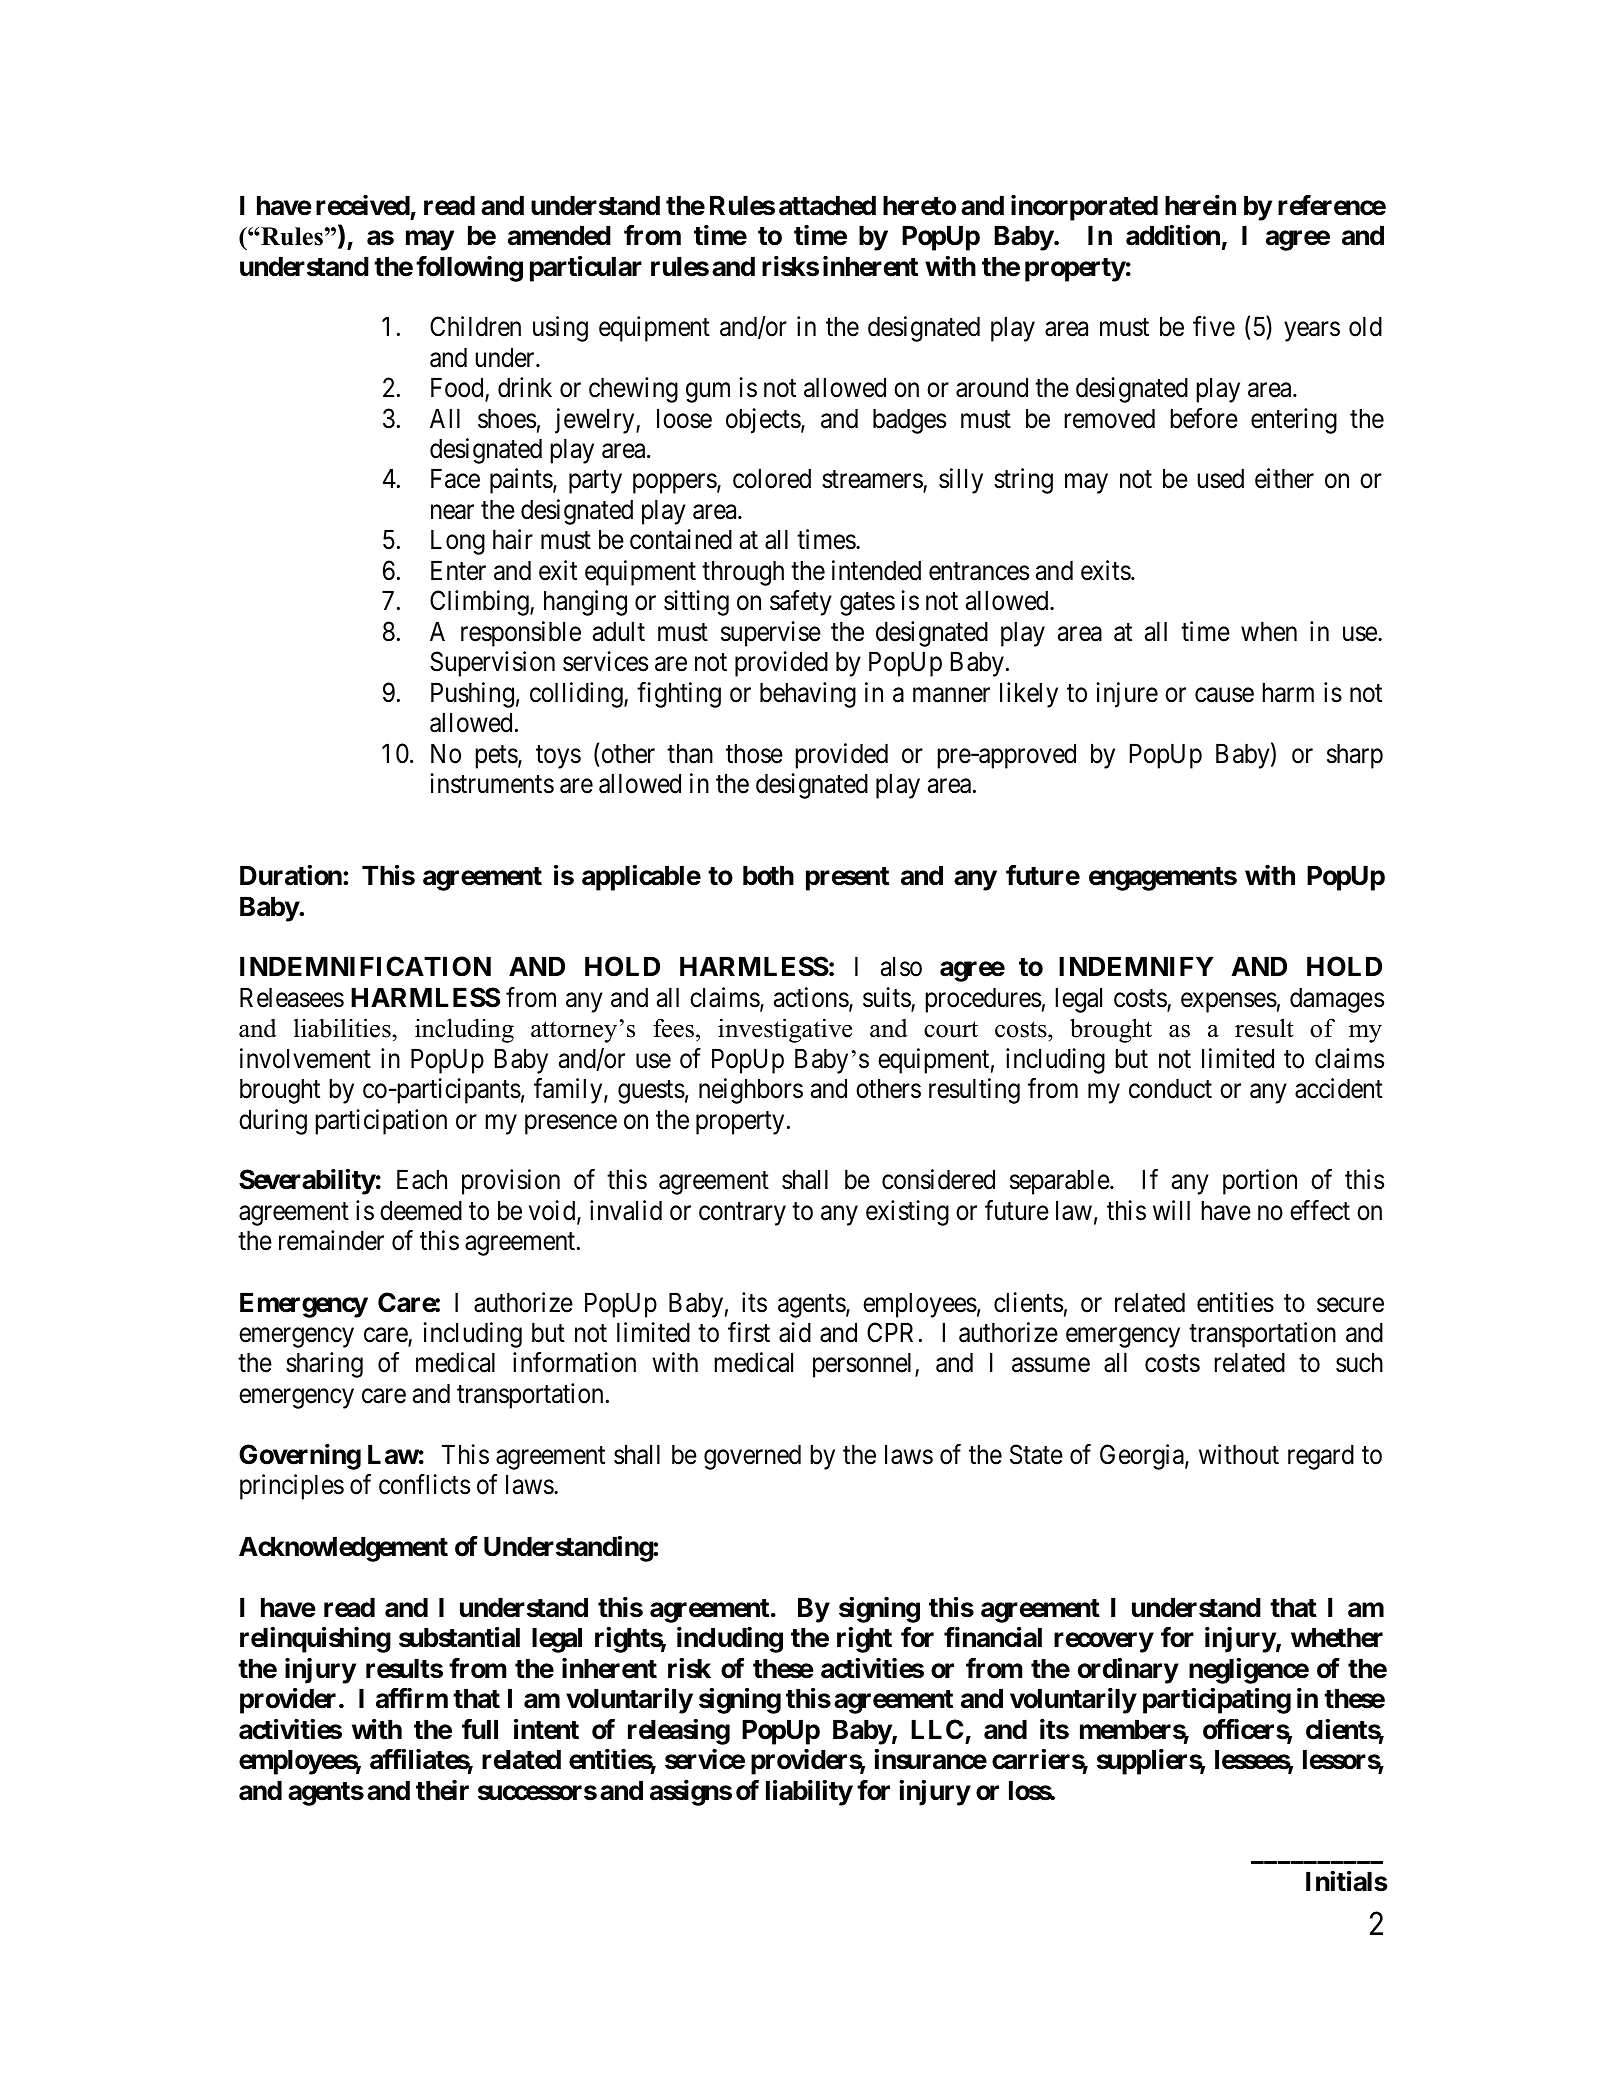  I want to click on received, so click(363, 205).
